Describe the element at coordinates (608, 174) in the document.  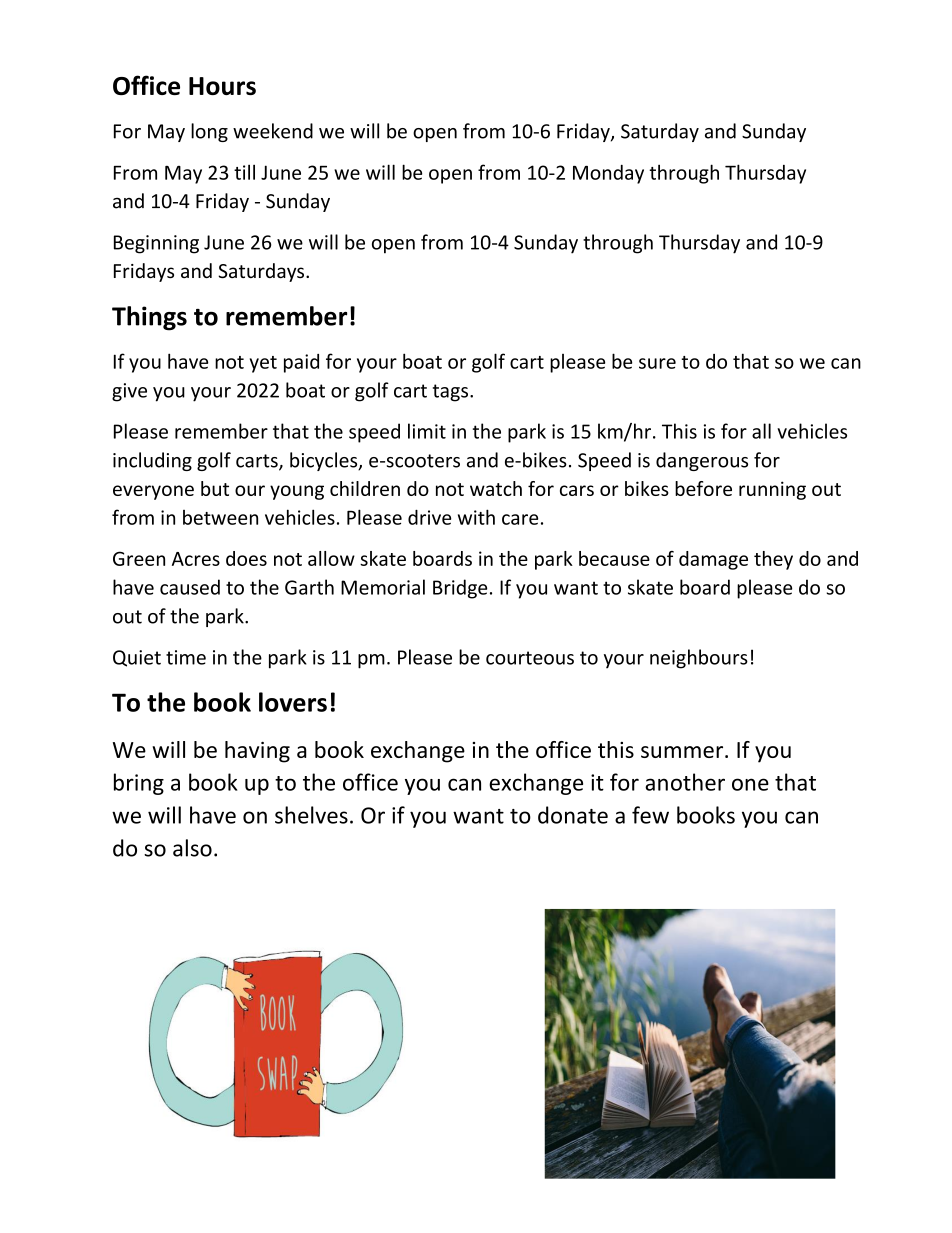
I see `Monday` at that location.
